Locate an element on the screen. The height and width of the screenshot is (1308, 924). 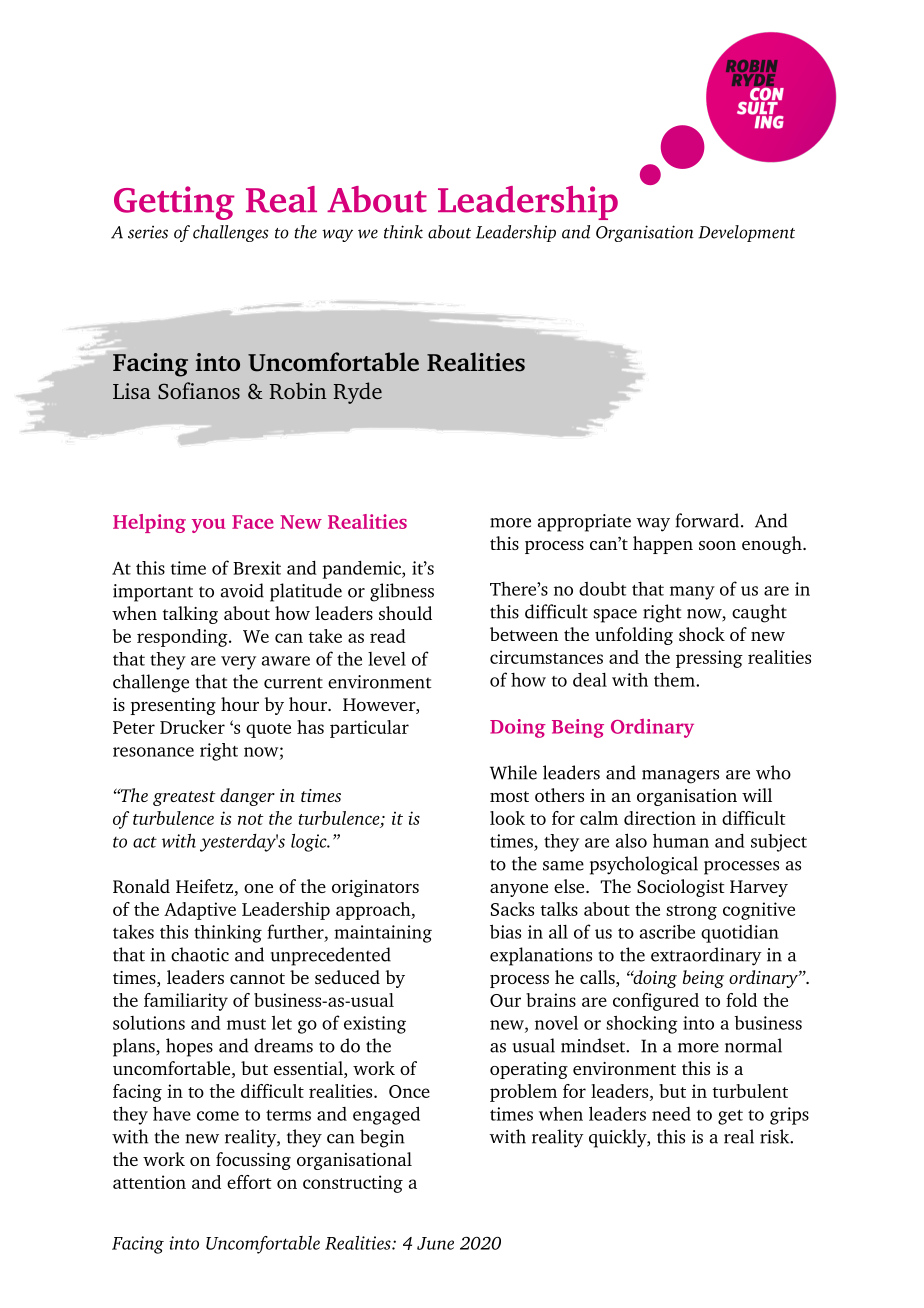
Getting is located at coordinates (174, 203).
